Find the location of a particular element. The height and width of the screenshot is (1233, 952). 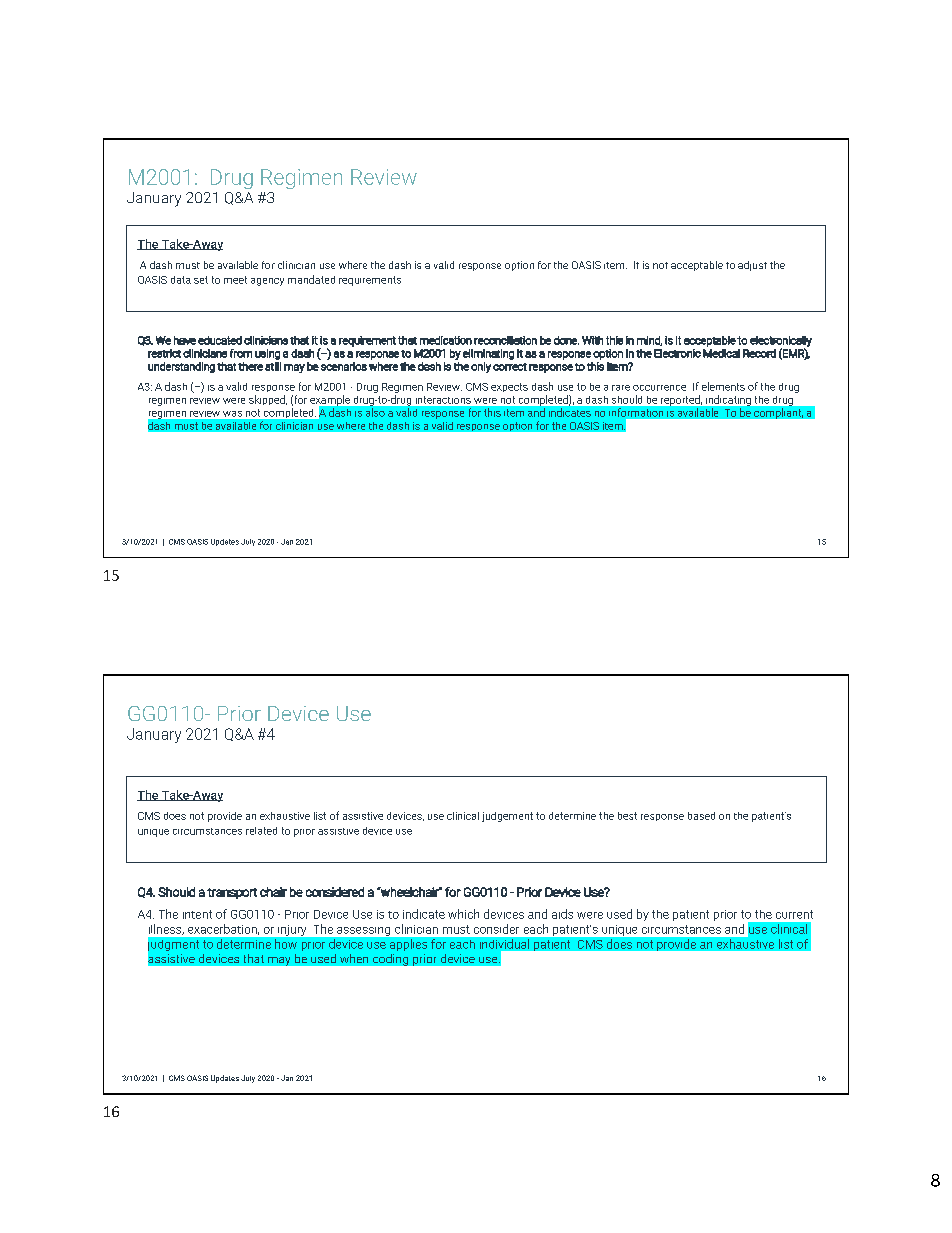

aids is located at coordinates (562, 914).
